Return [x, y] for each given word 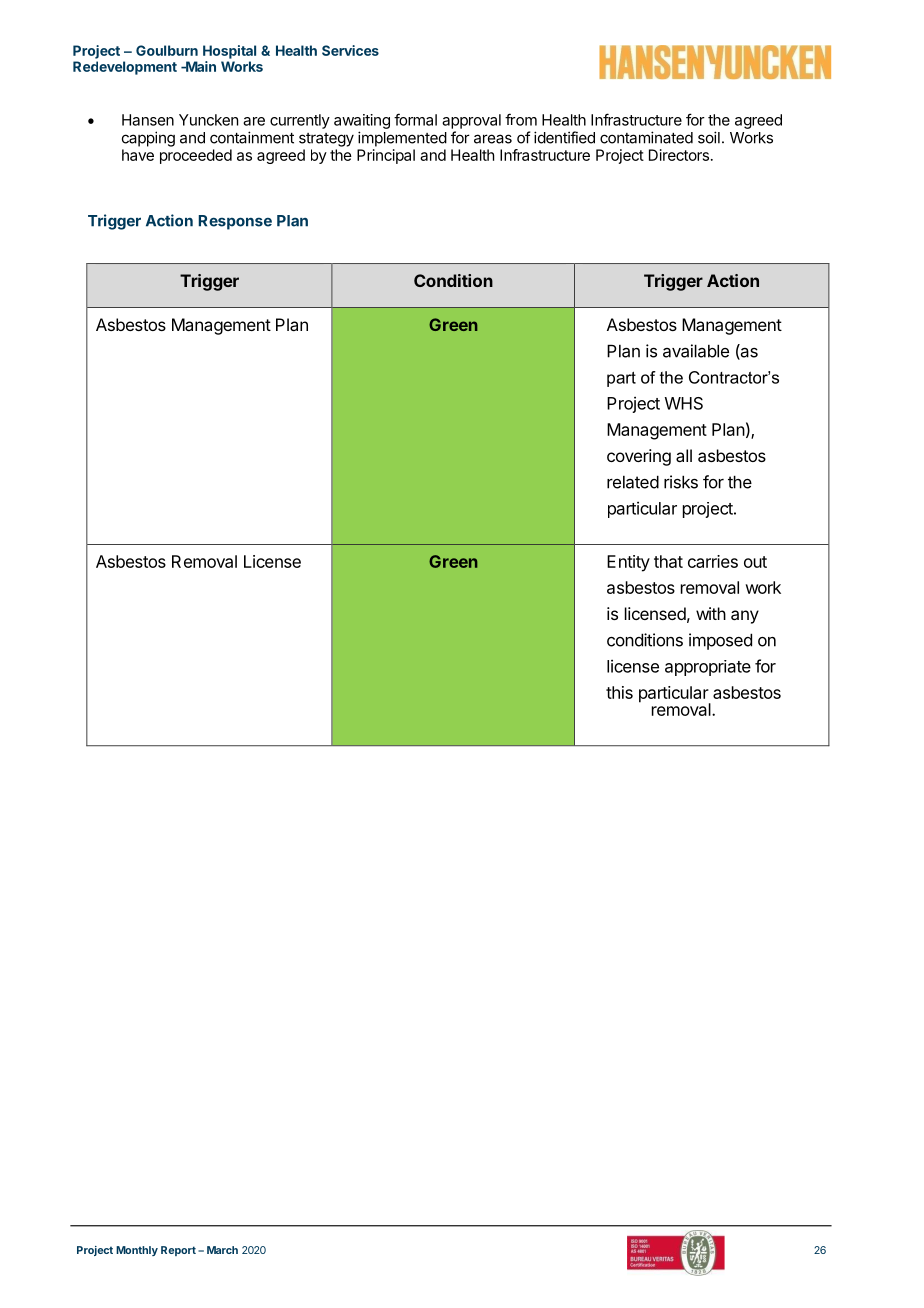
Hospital [229, 52]
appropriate [708, 668]
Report [178, 1251]
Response [235, 222]
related [633, 482]
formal [415, 119]
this [619, 692]
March [222, 1250]
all [684, 455]
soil [709, 137]
